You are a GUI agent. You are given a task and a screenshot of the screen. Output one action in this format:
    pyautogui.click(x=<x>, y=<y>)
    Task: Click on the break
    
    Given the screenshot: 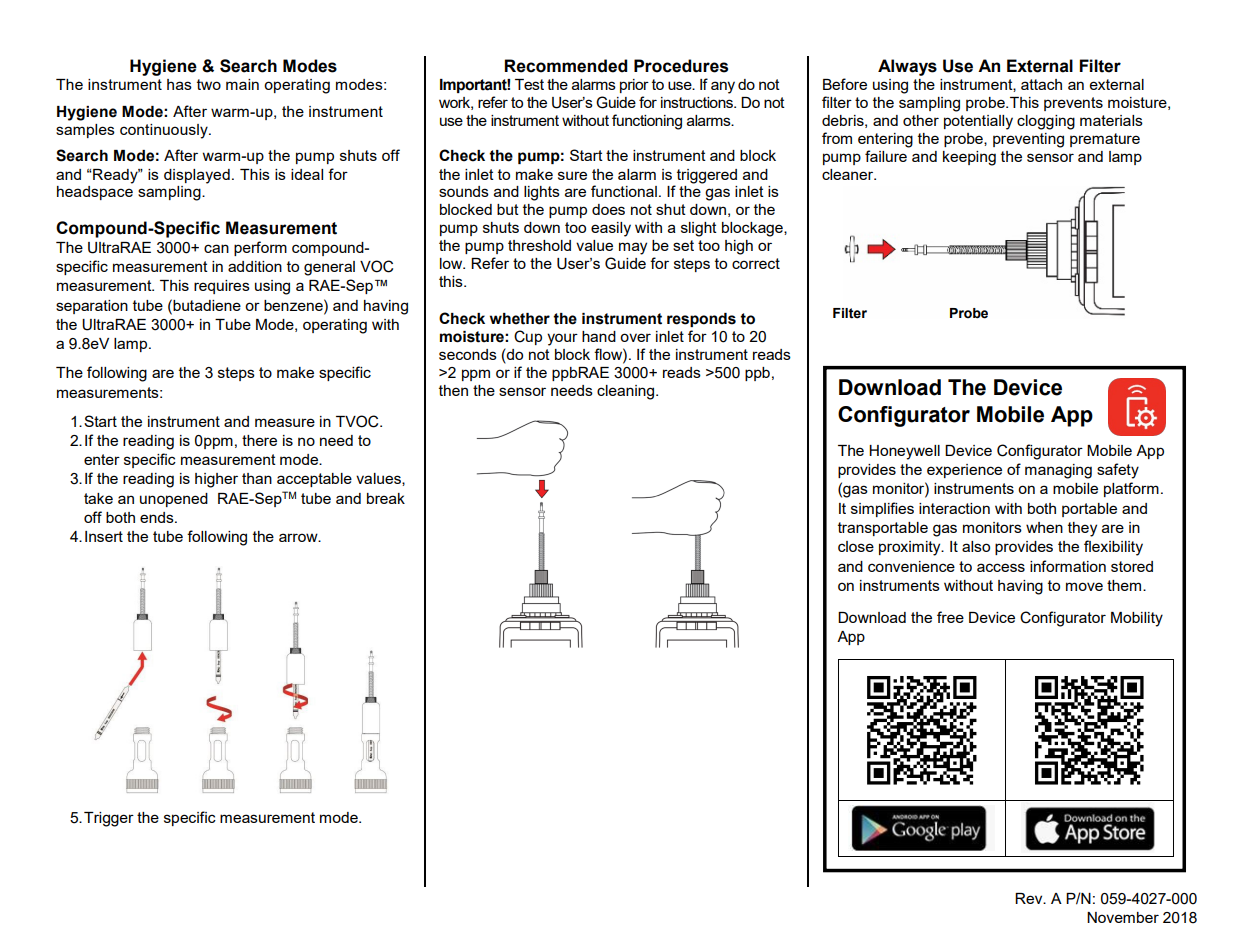 What is the action you would take?
    pyautogui.click(x=386, y=498)
